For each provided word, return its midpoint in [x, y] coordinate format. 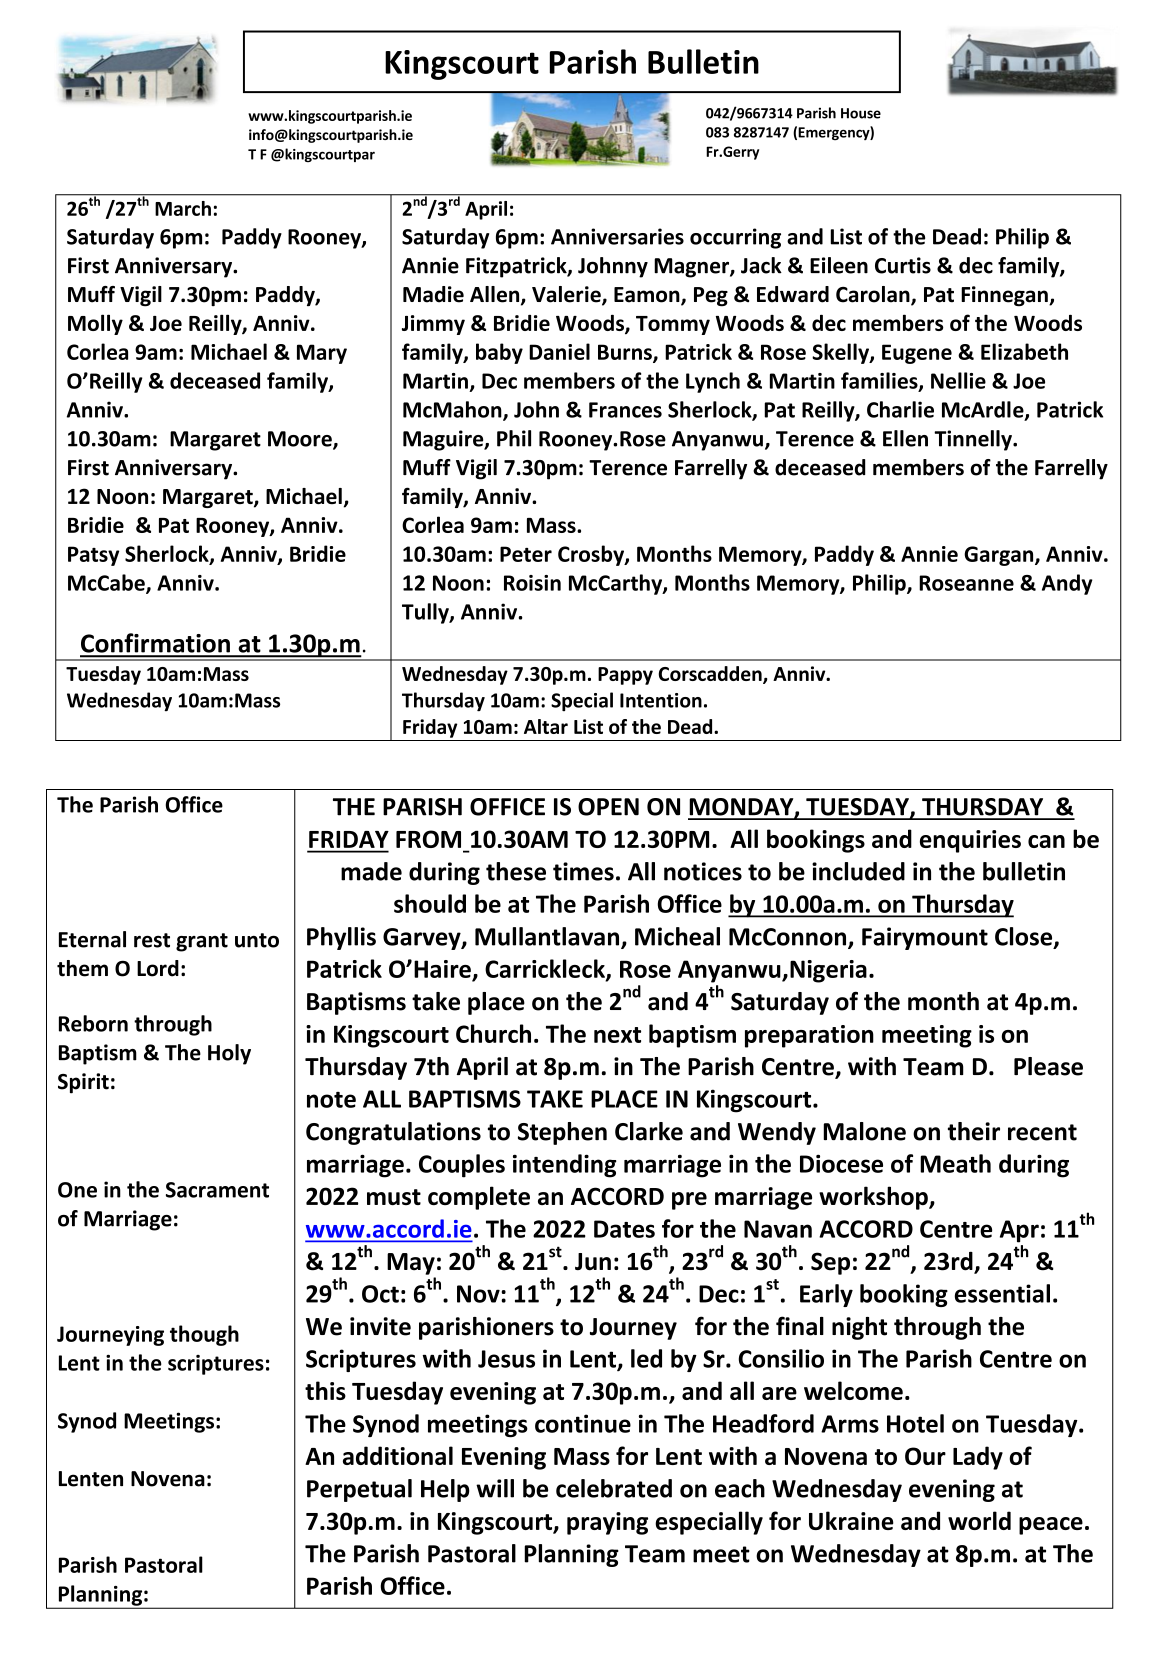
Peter [526, 554]
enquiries [970, 841]
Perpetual [359, 1490]
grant [202, 942]
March [183, 208]
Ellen [905, 438]
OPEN [608, 807]
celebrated [614, 1488]
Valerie [567, 295]
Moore [301, 440]
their [974, 1131]
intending [565, 1166]
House [861, 113]
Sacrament [217, 1190]
